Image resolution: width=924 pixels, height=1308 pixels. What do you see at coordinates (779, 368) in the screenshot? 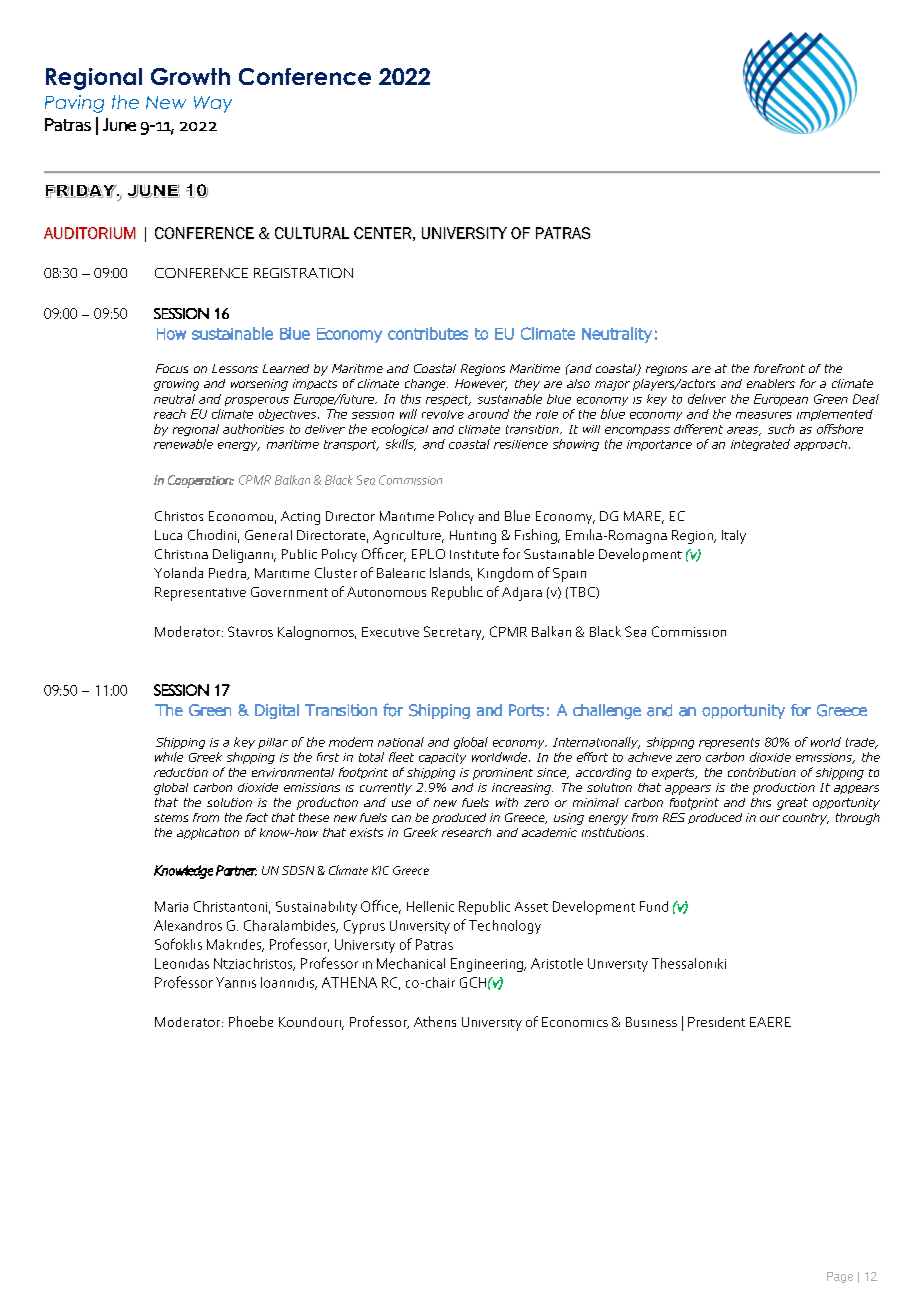
I see `forefront` at bounding box center [779, 368].
